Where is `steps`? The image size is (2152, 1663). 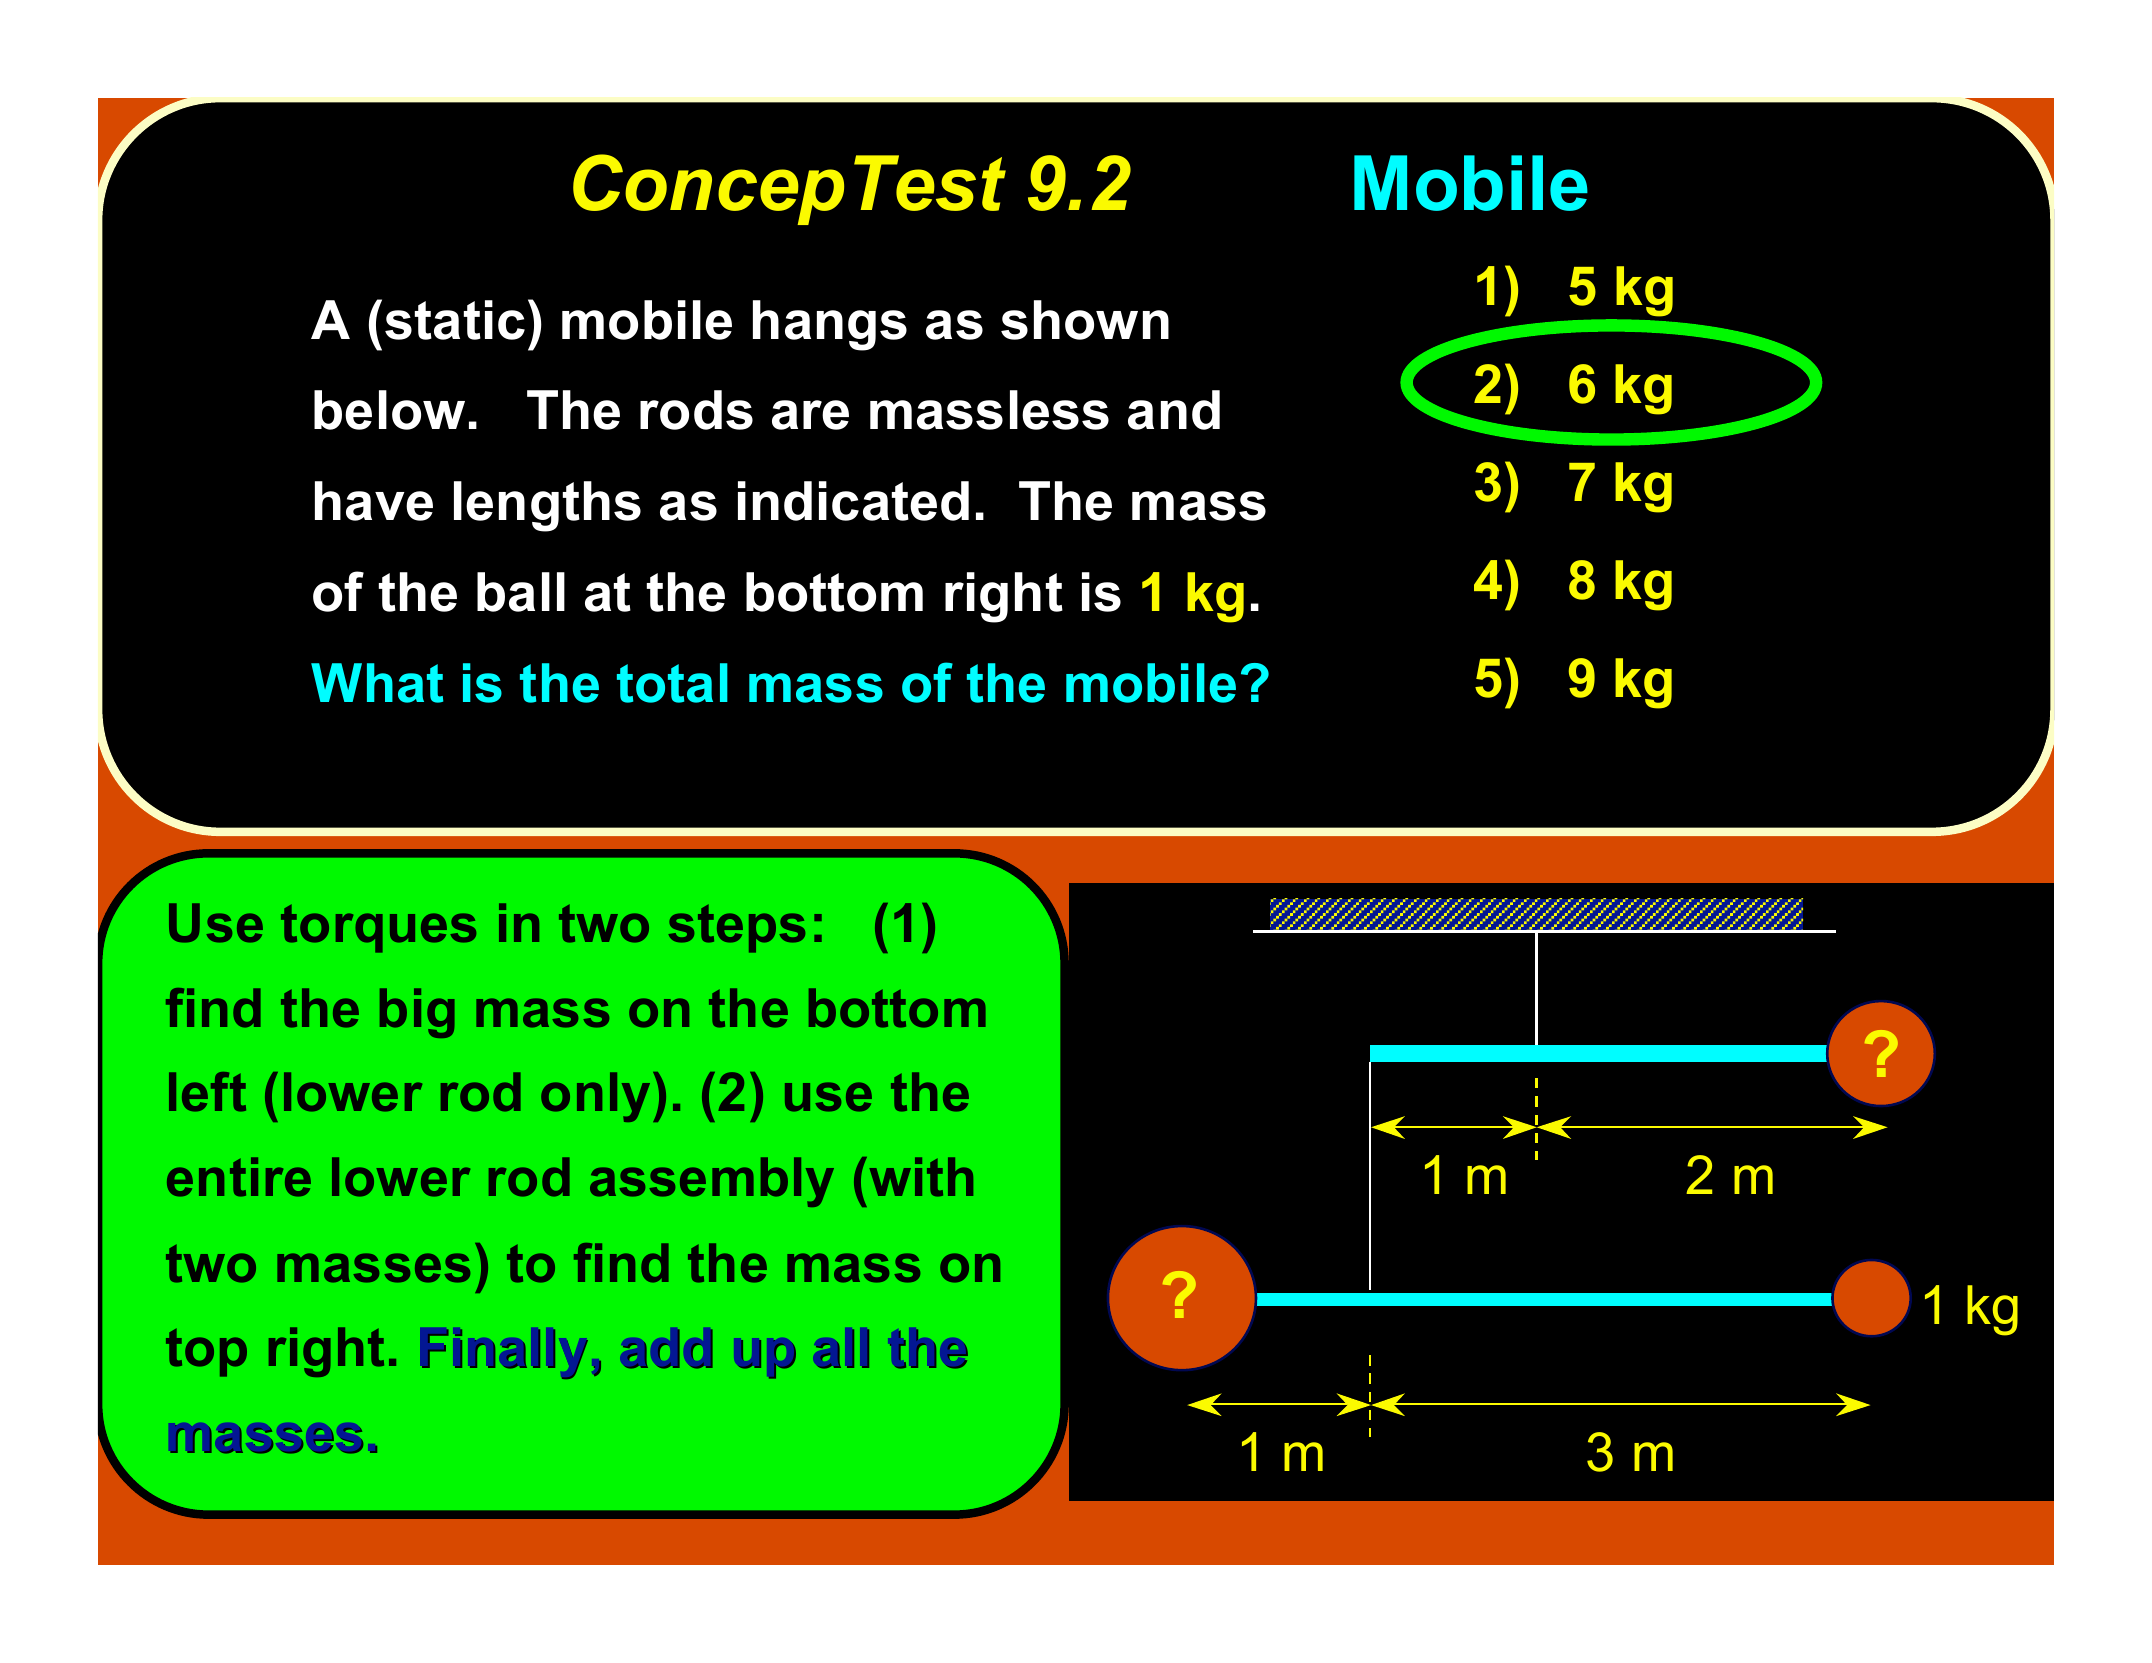 steps is located at coordinates (737, 929).
